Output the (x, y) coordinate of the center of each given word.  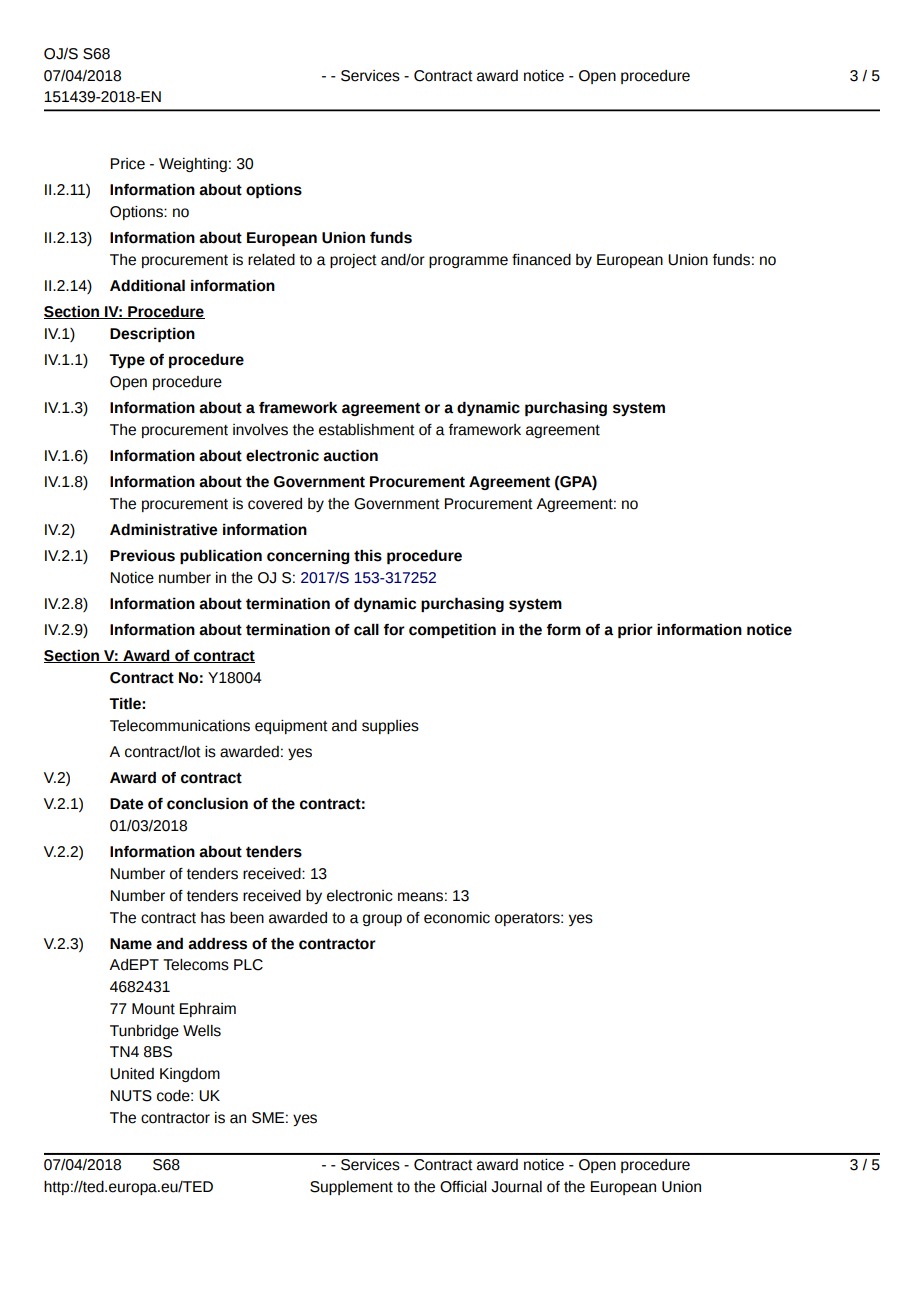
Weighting (193, 165)
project (353, 261)
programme (468, 262)
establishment (367, 430)
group (382, 920)
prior (635, 630)
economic (457, 918)
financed (541, 260)
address (217, 943)
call (366, 629)
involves (260, 430)
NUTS (131, 1096)
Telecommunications (180, 726)
